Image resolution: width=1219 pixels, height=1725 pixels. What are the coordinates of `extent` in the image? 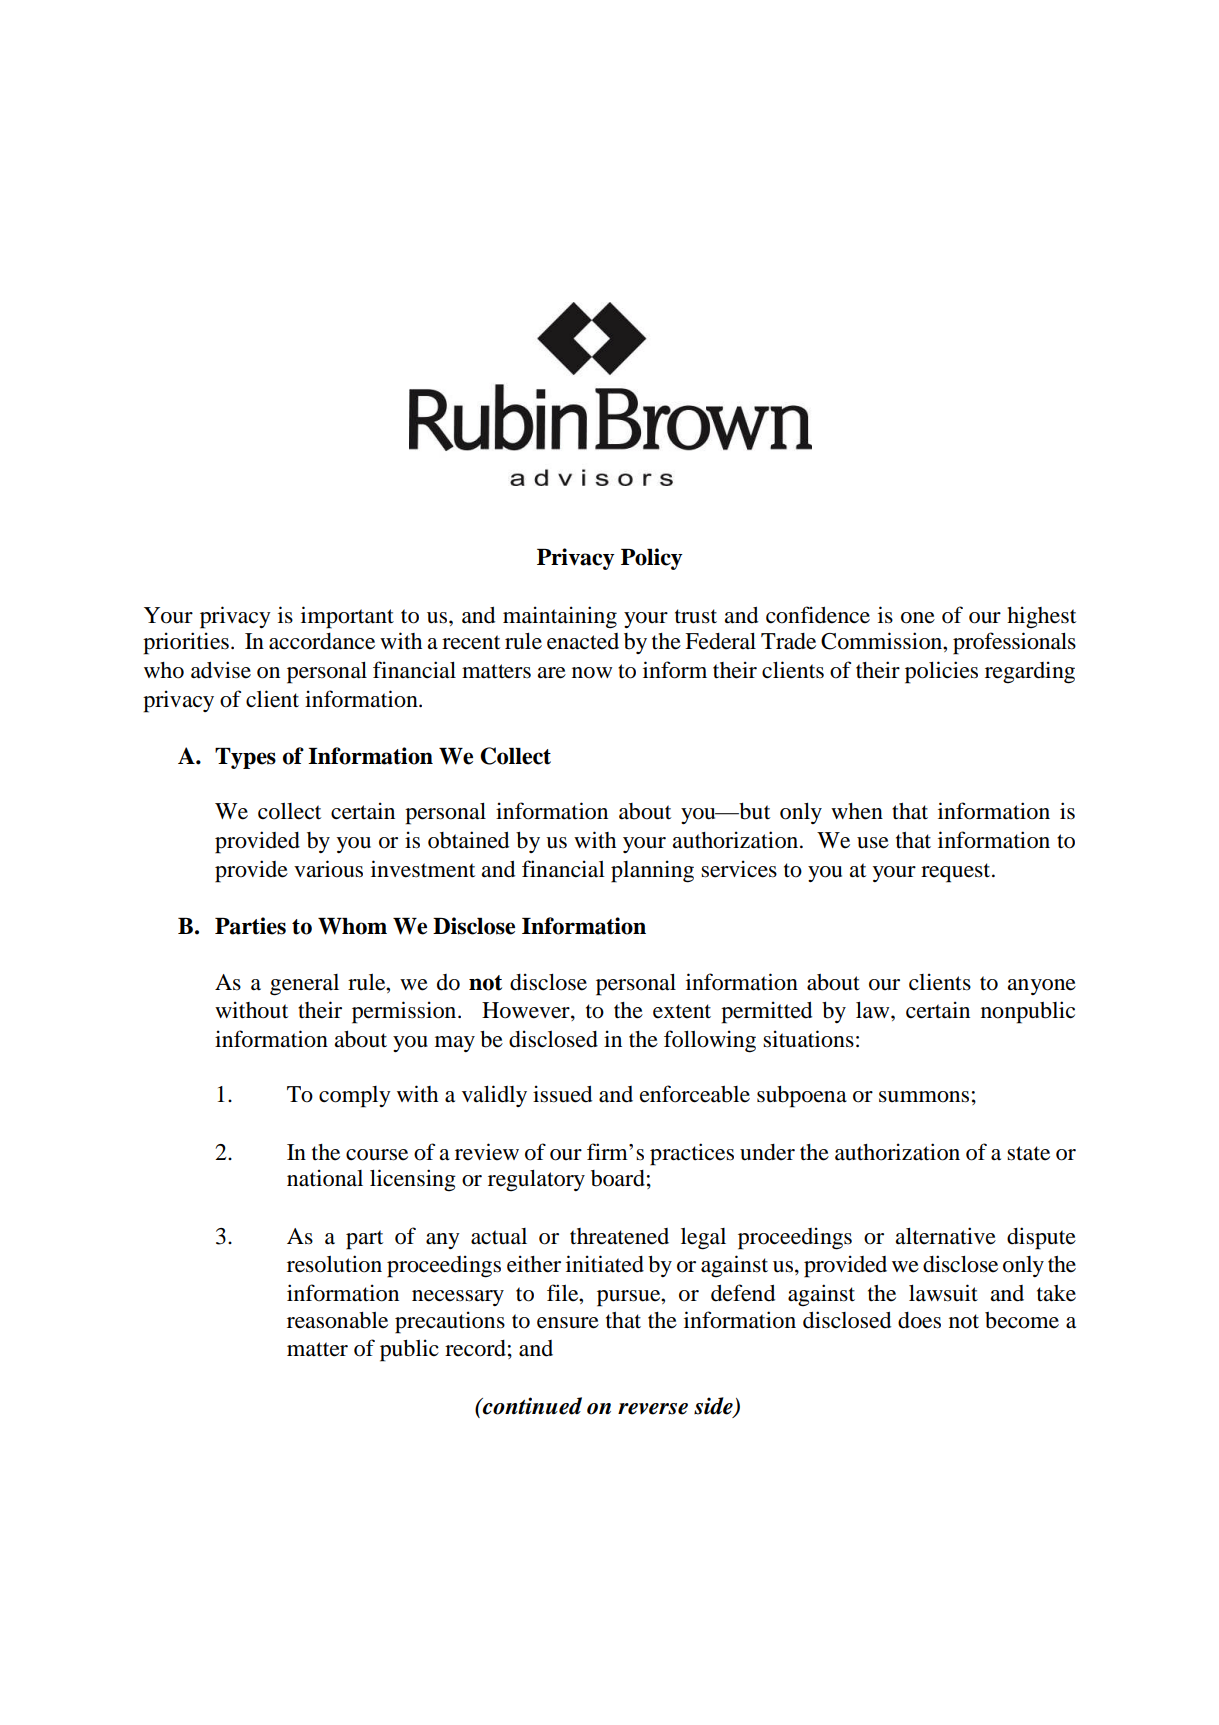 It's located at (682, 1011).
